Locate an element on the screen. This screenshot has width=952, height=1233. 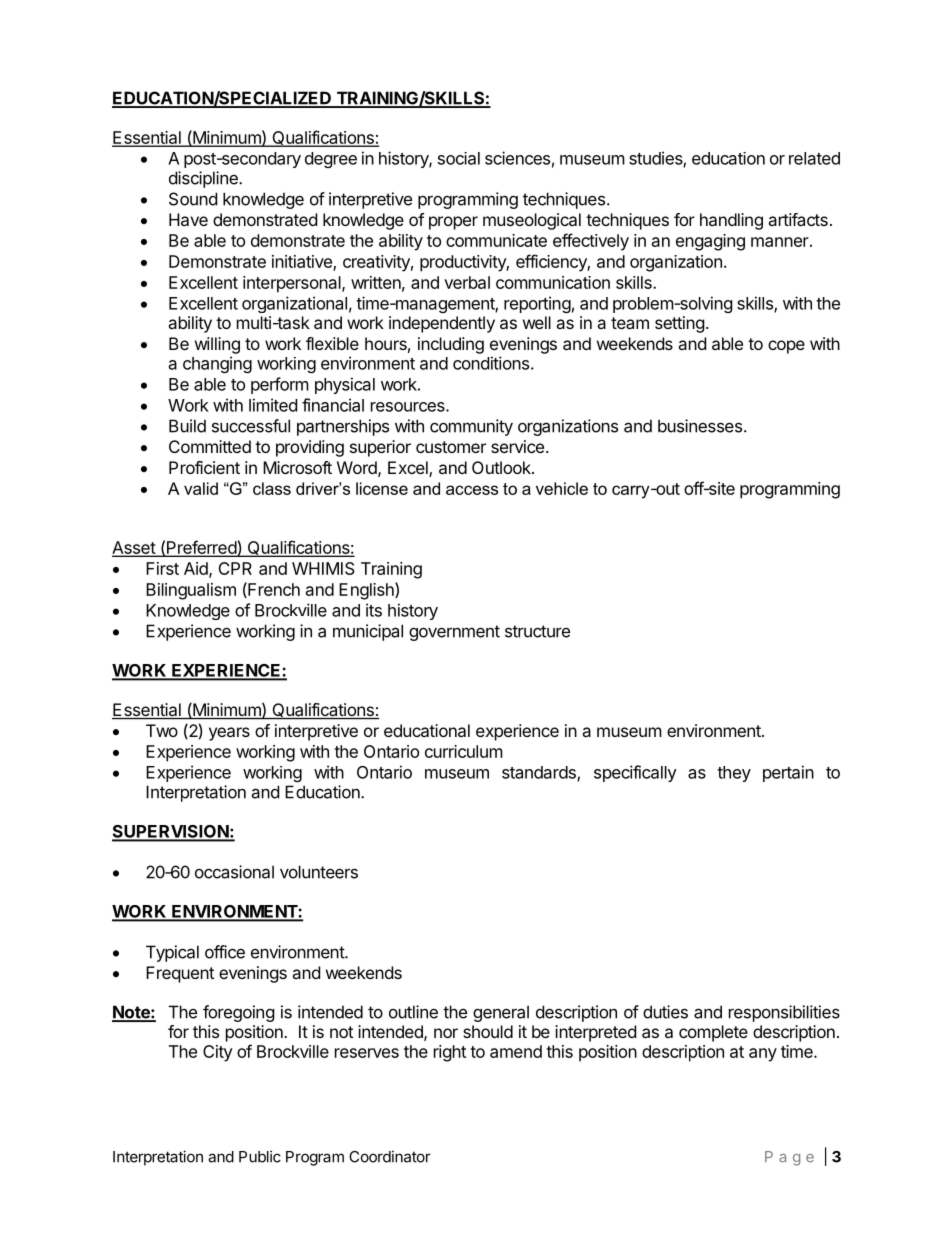
government is located at coordinates (454, 633).
